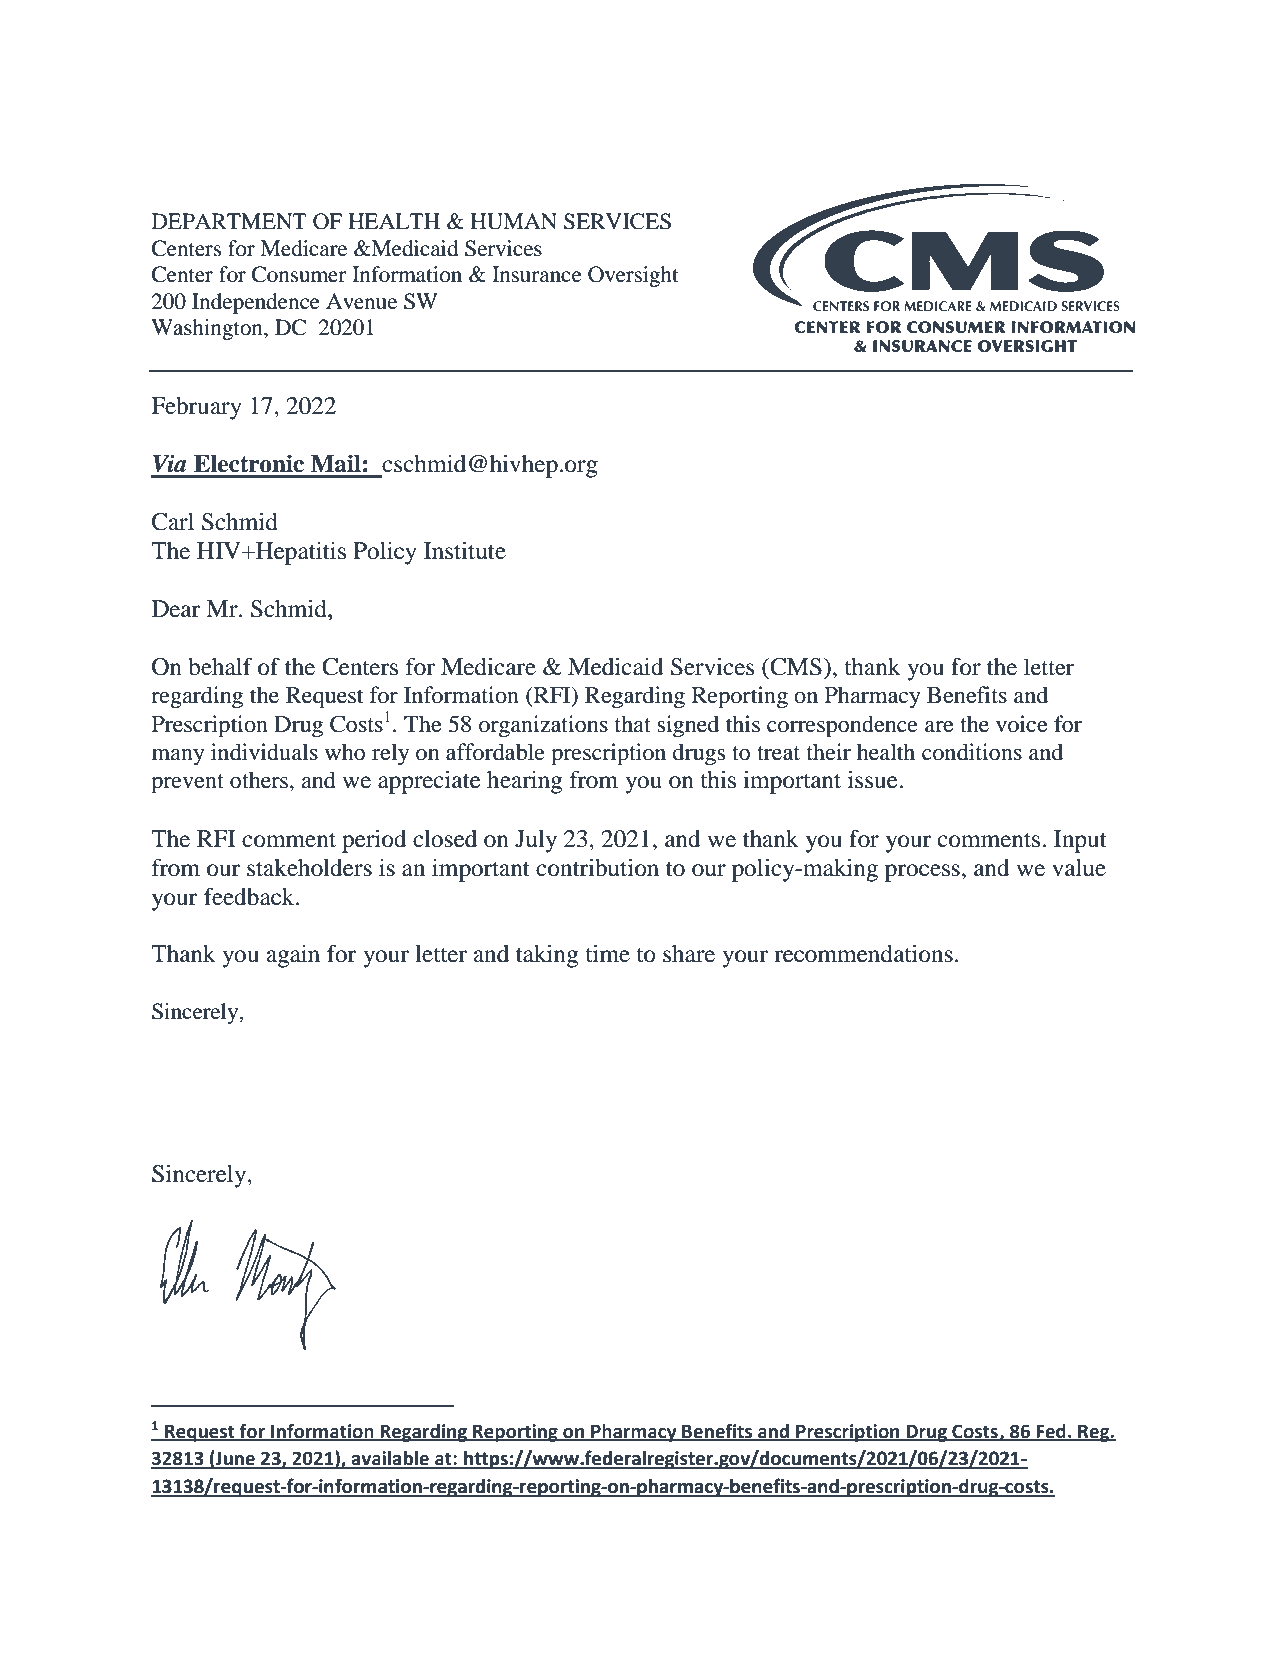 This screenshot has height=1664, width=1286. What do you see at coordinates (1022, 724) in the screenshot?
I see `voice` at bounding box center [1022, 724].
